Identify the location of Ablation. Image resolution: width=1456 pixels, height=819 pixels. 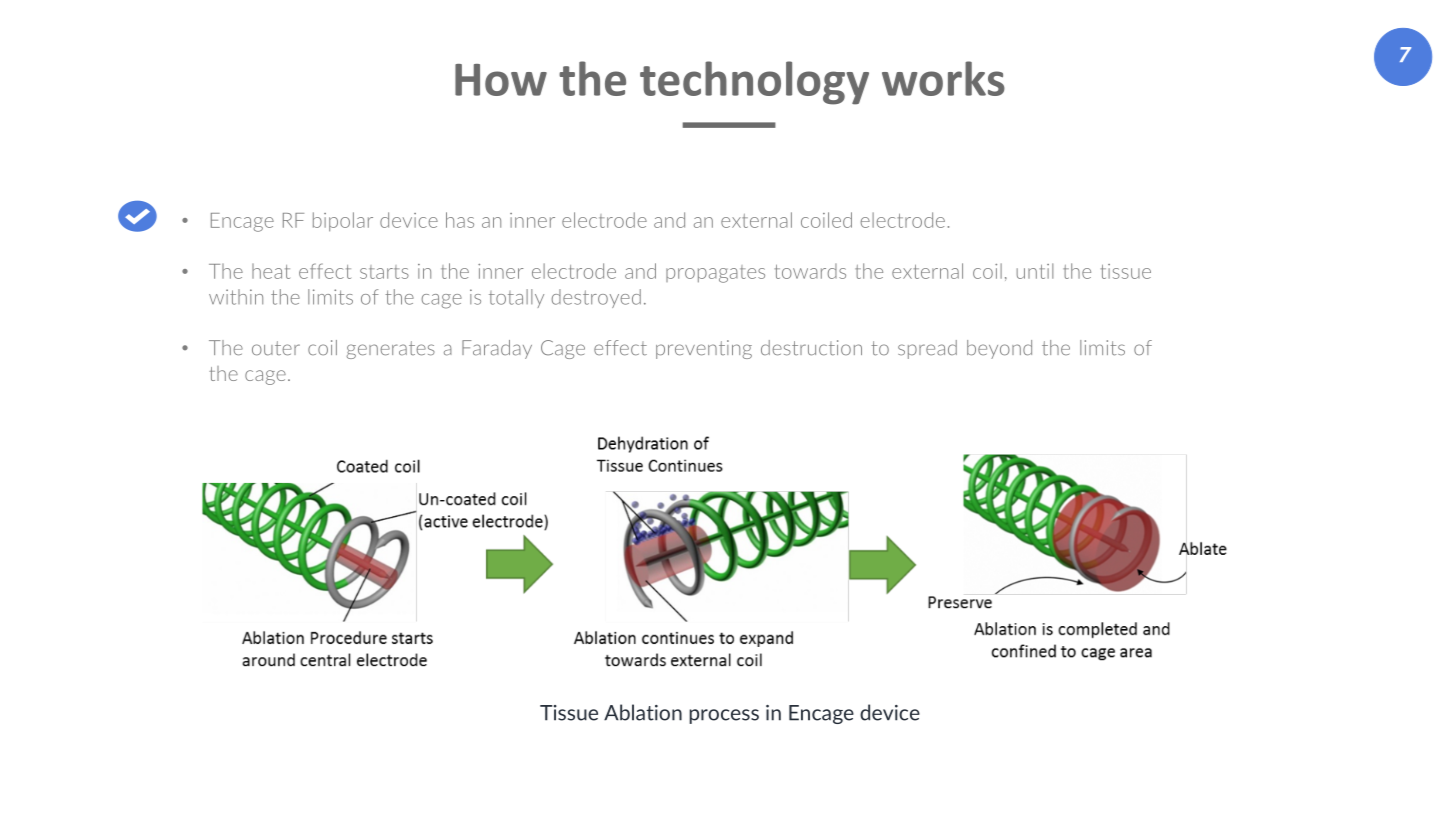
(643, 712).
